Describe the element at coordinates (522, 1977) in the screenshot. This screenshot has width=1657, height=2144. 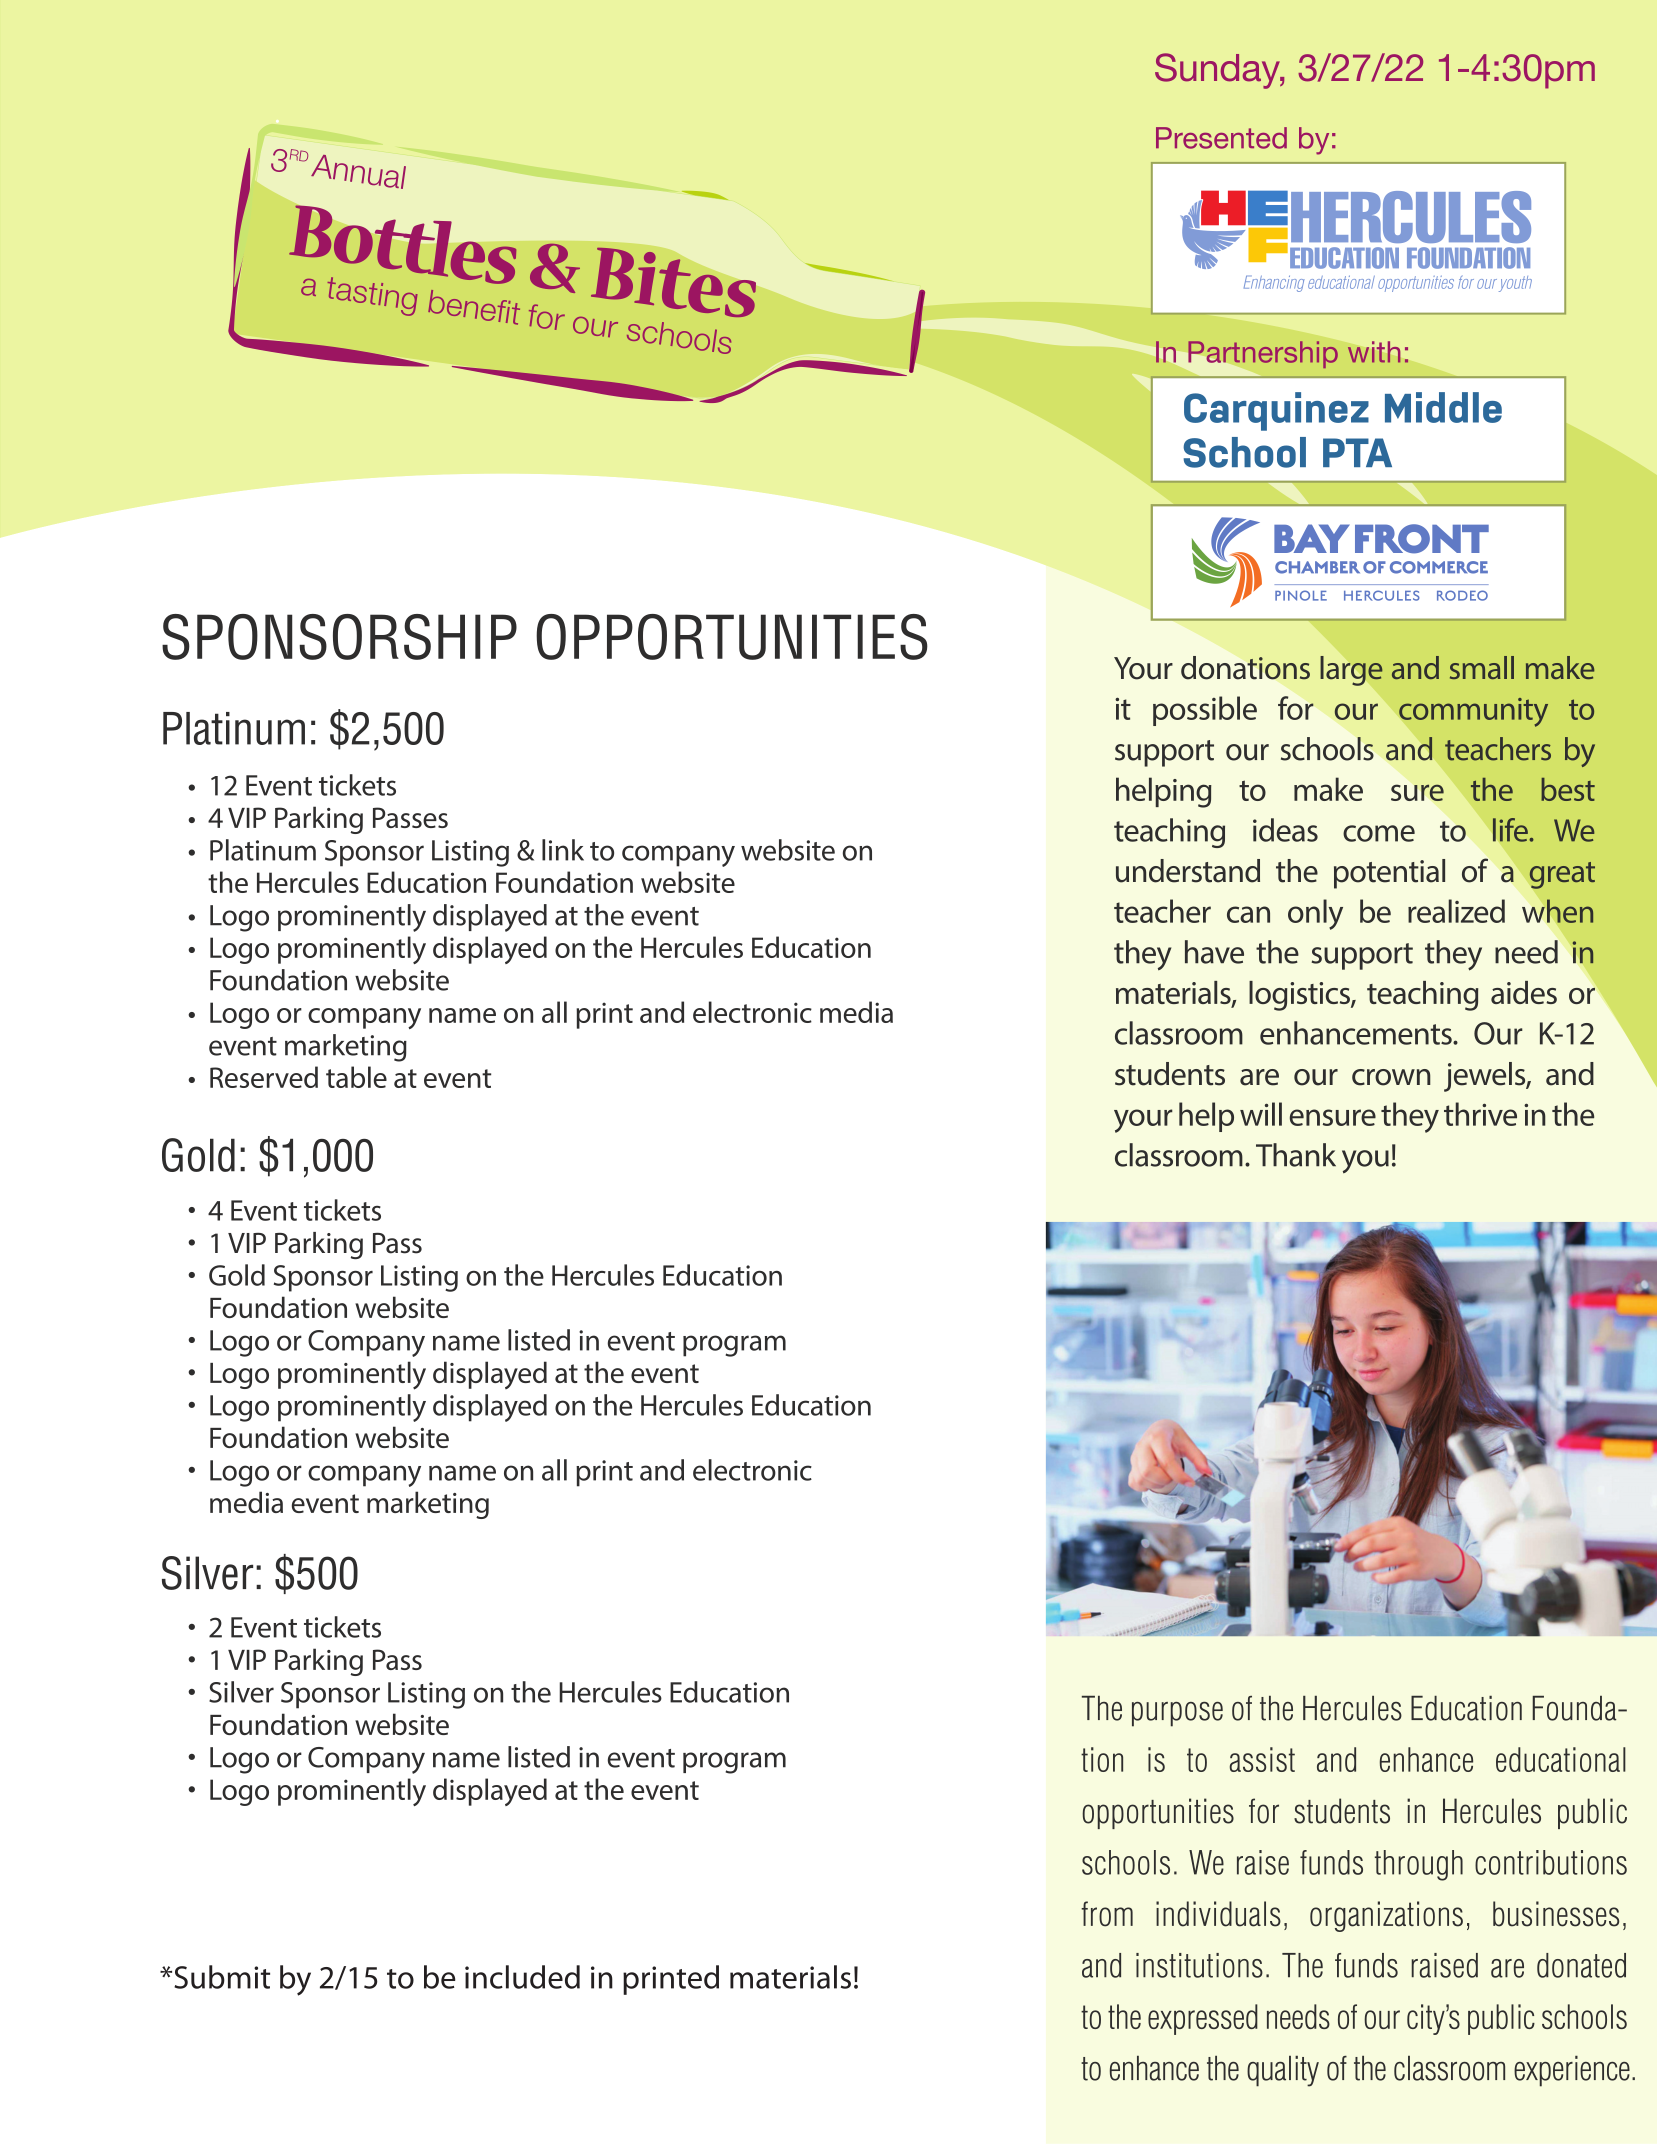
I see `included` at that location.
